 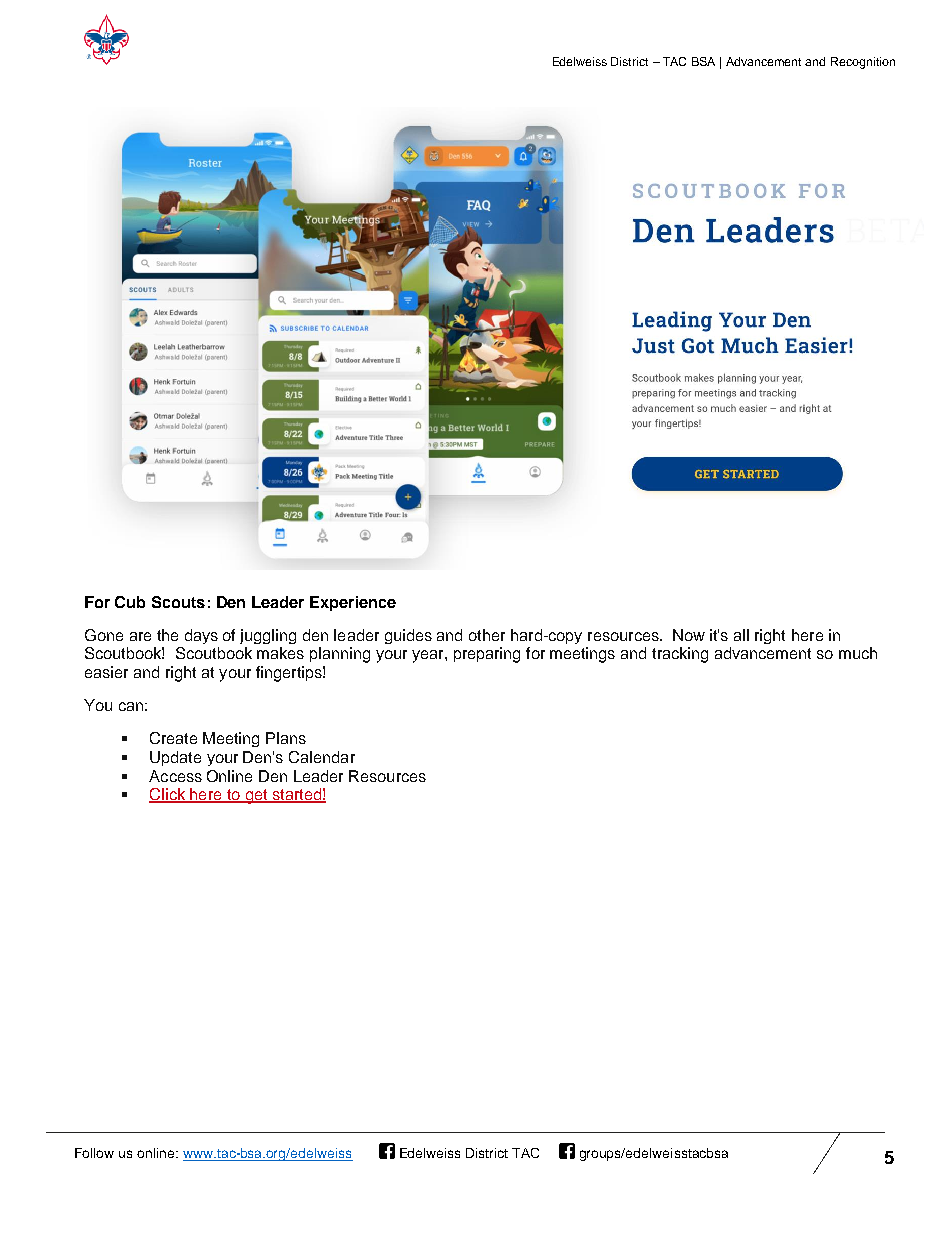 What do you see at coordinates (178, 602) in the image?
I see `Scouts` at bounding box center [178, 602].
